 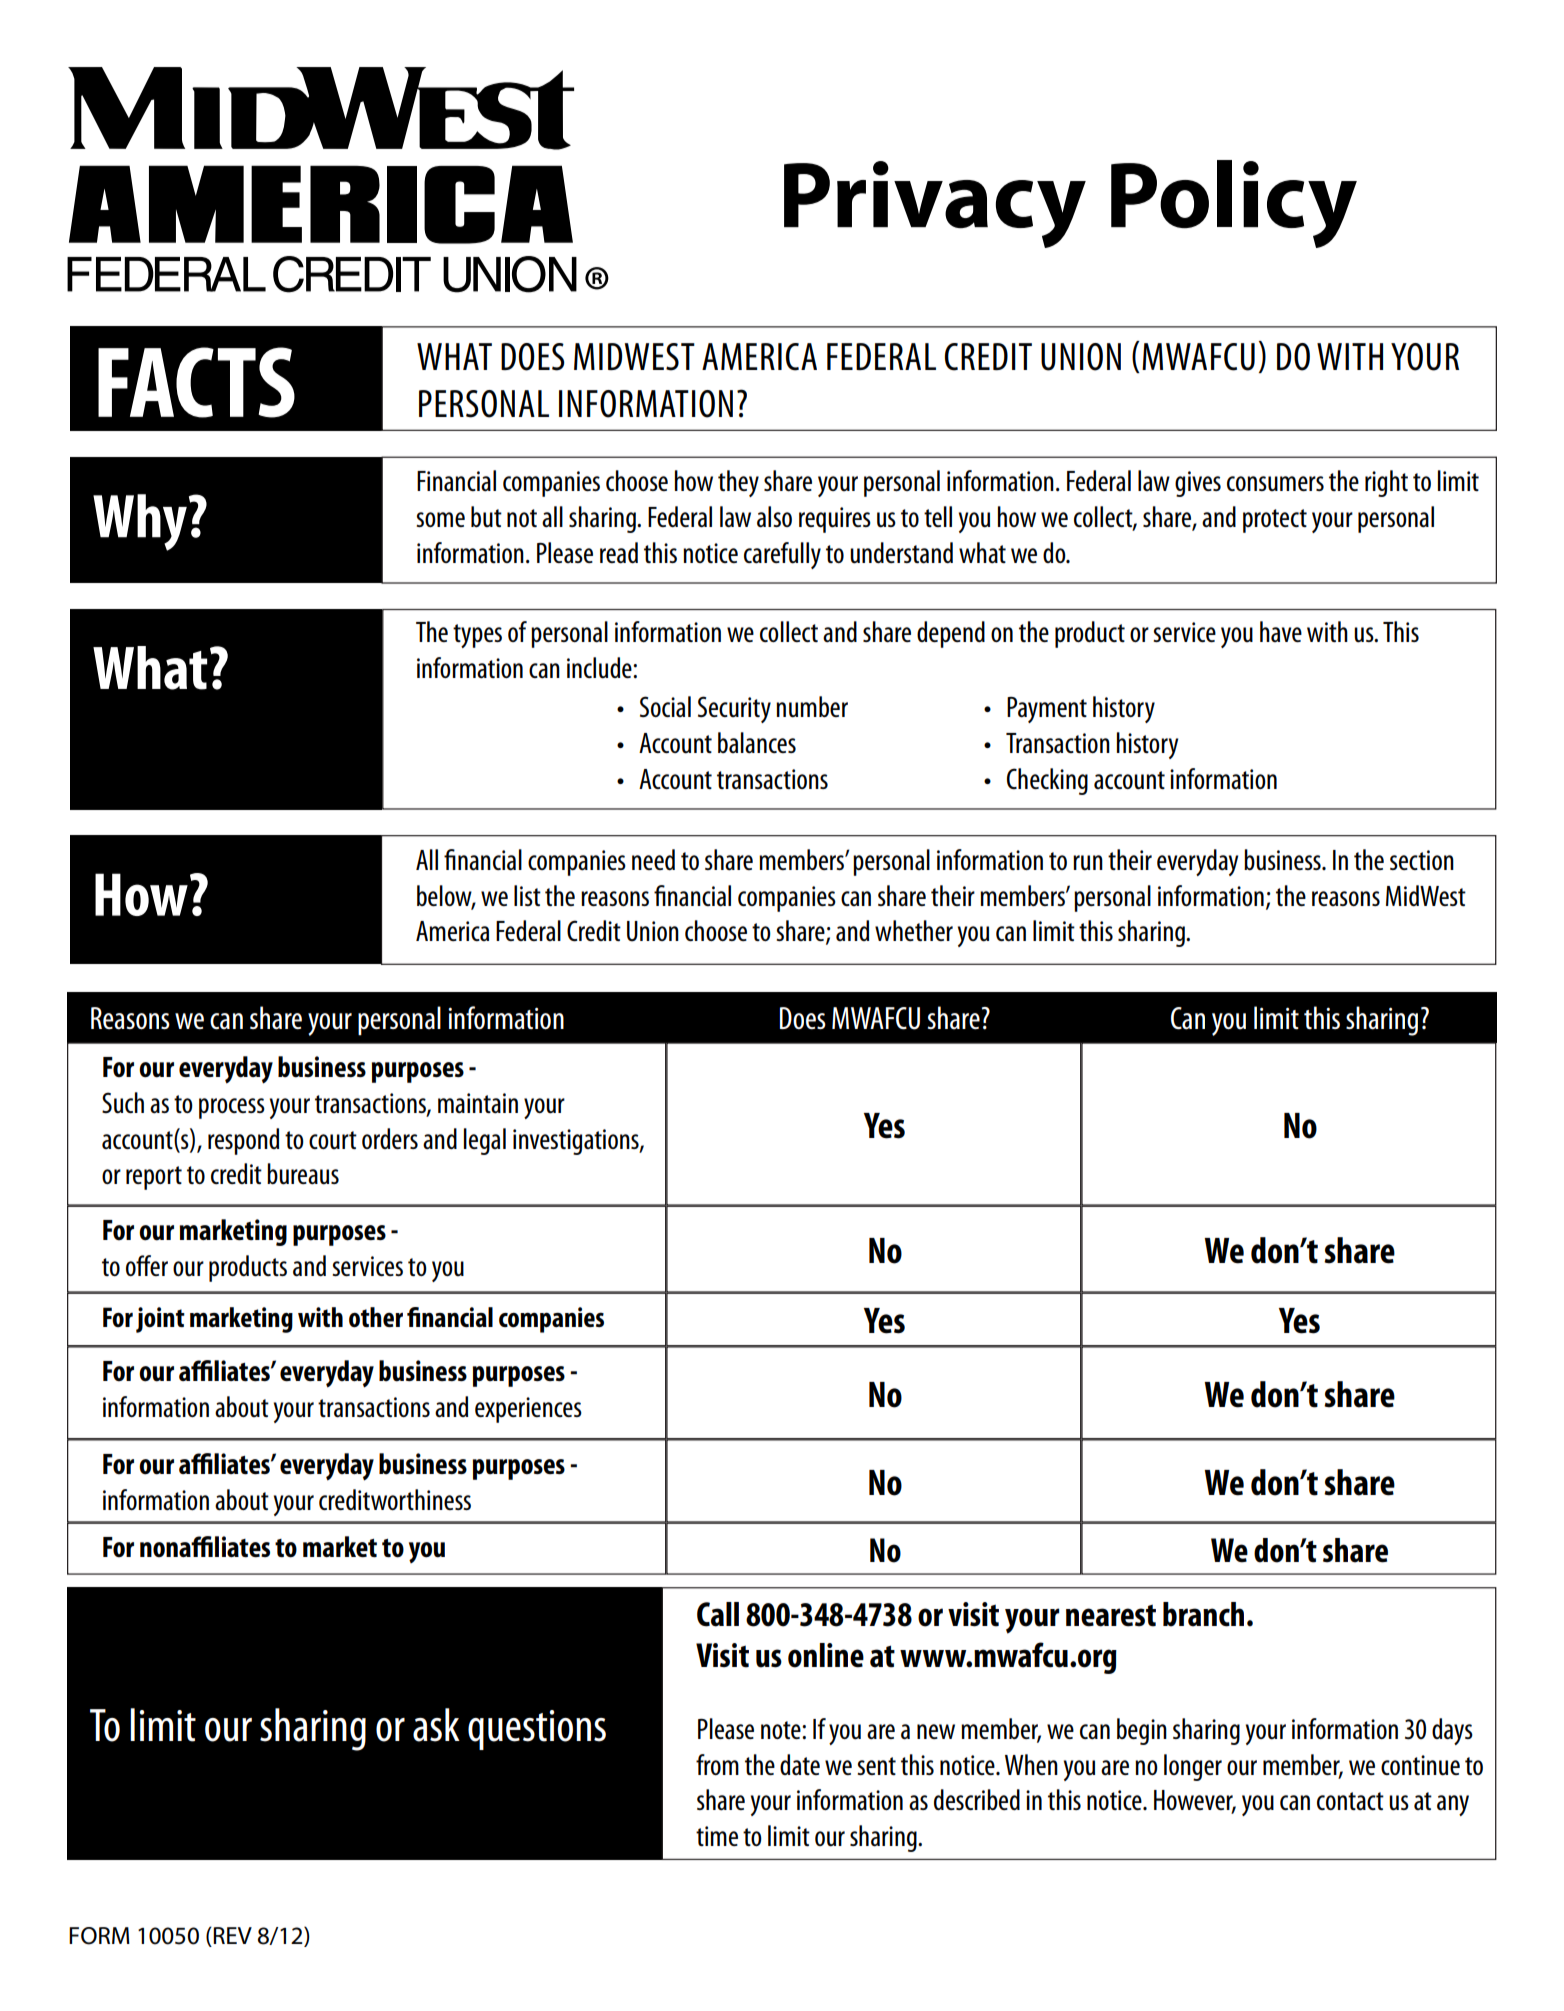 What do you see at coordinates (1422, 860) in the document?
I see `section` at bounding box center [1422, 860].
